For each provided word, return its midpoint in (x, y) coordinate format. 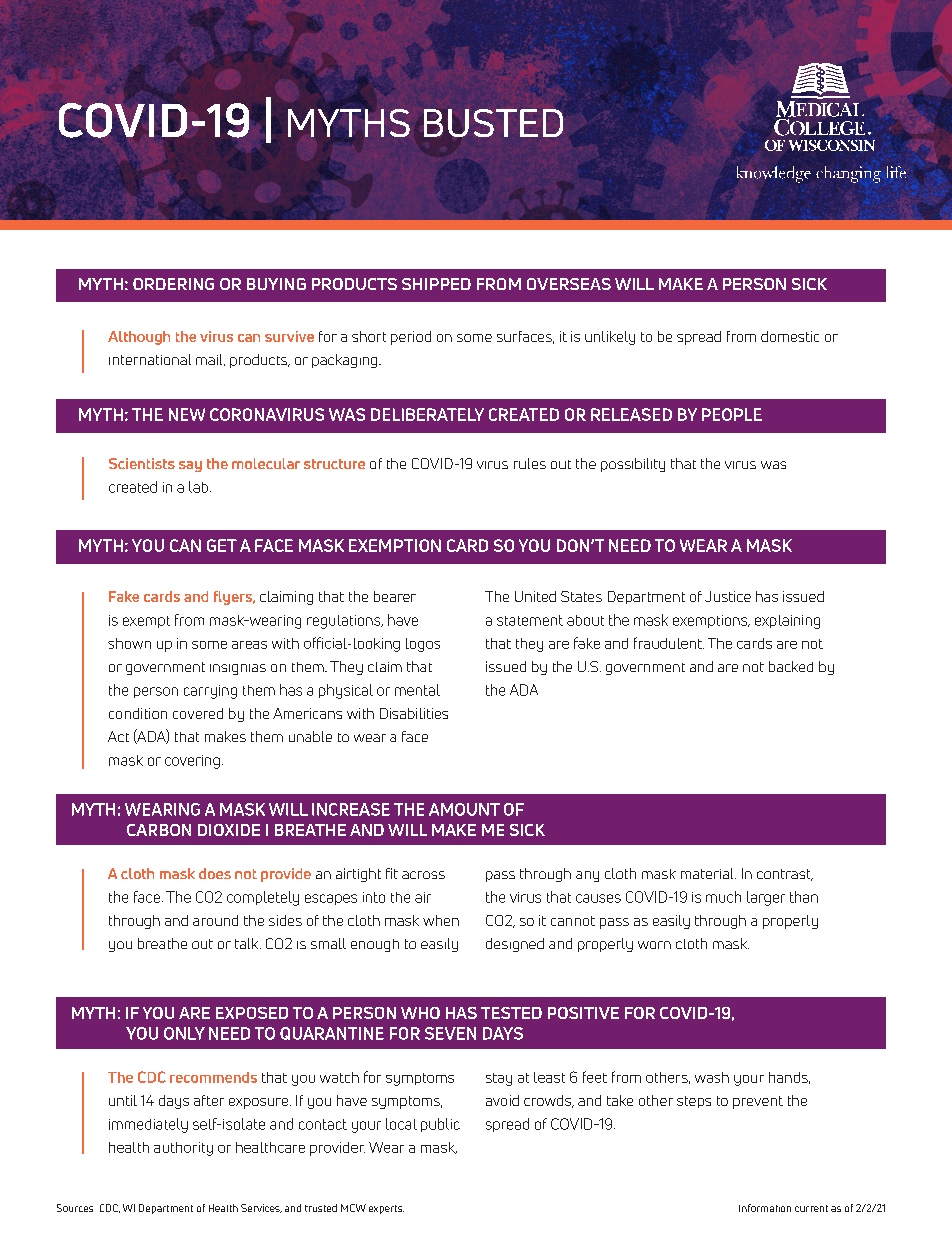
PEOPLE (732, 414)
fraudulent (669, 643)
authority (183, 1149)
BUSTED (493, 123)
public (440, 1125)
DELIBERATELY (427, 414)
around (215, 920)
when (441, 920)
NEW (187, 414)
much (723, 897)
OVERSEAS (569, 284)
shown (129, 643)
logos (423, 645)
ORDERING (173, 284)
